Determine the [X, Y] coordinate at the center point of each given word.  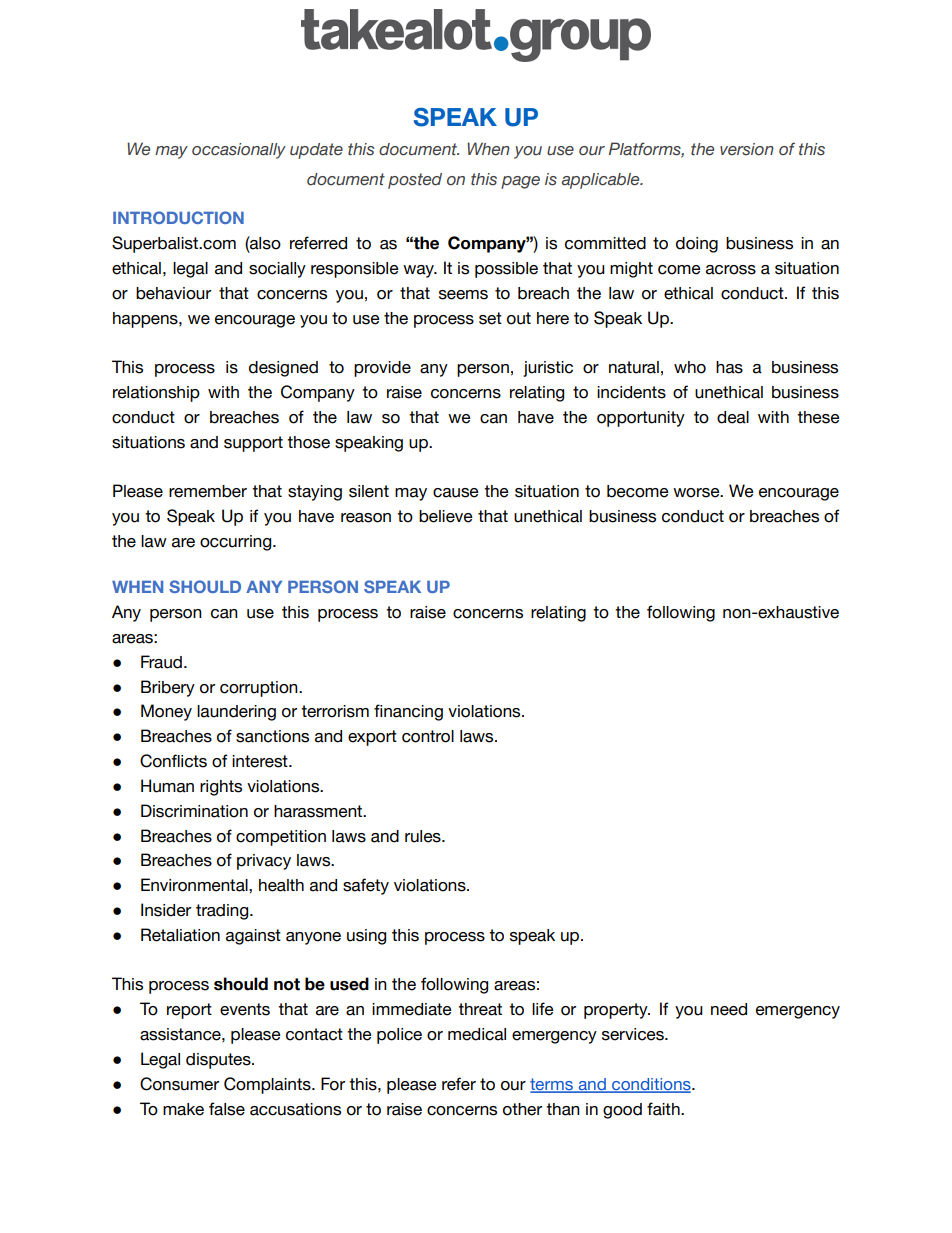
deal [733, 417]
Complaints [268, 1085]
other [522, 1109]
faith [664, 1109]
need [729, 1009]
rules [424, 836]
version [747, 149]
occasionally [239, 151]
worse [697, 493]
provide [382, 369]
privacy [264, 862]
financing [408, 712]
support [253, 444]
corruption [260, 689]
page [520, 182]
